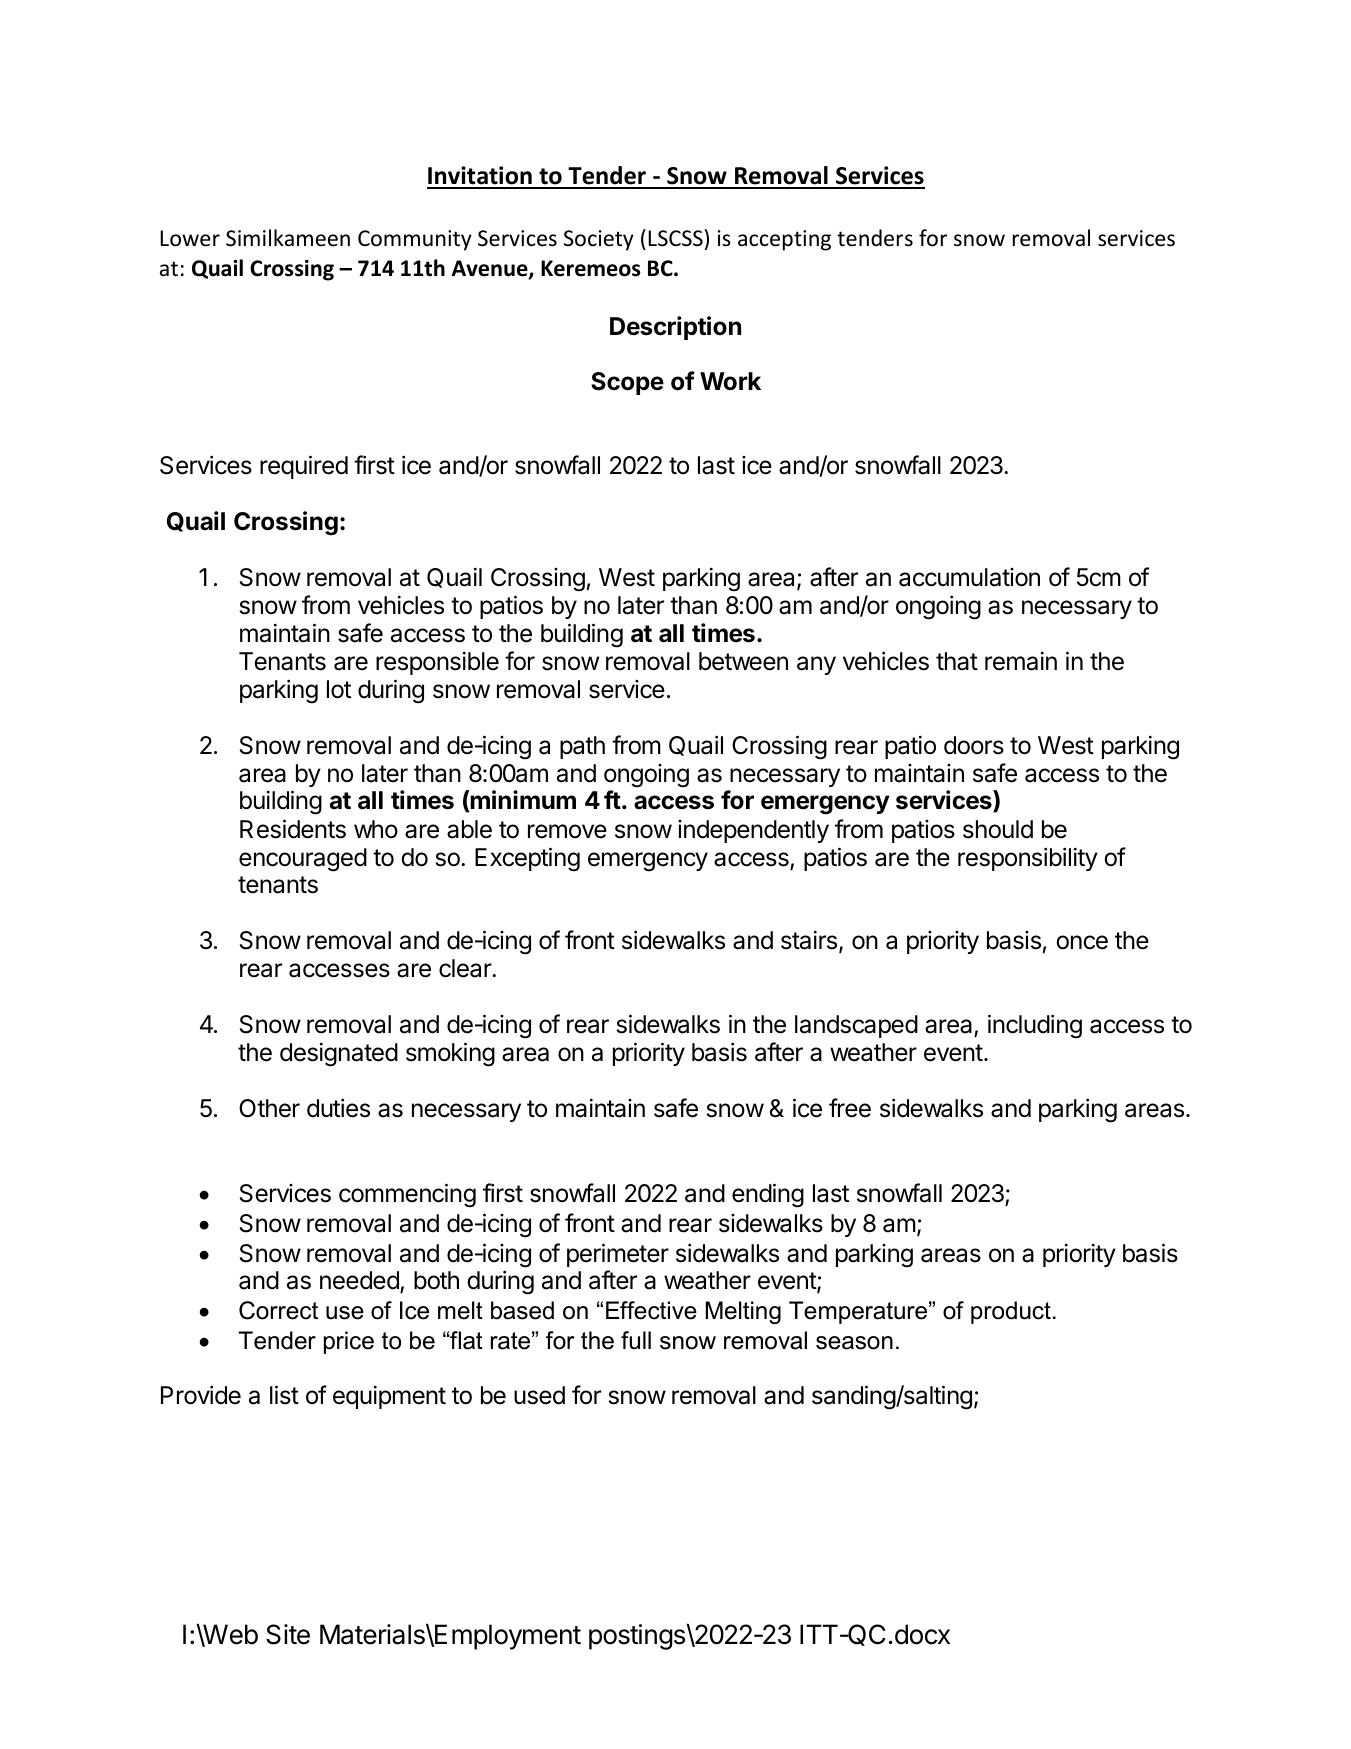  I want to click on once, so click(1082, 942).
